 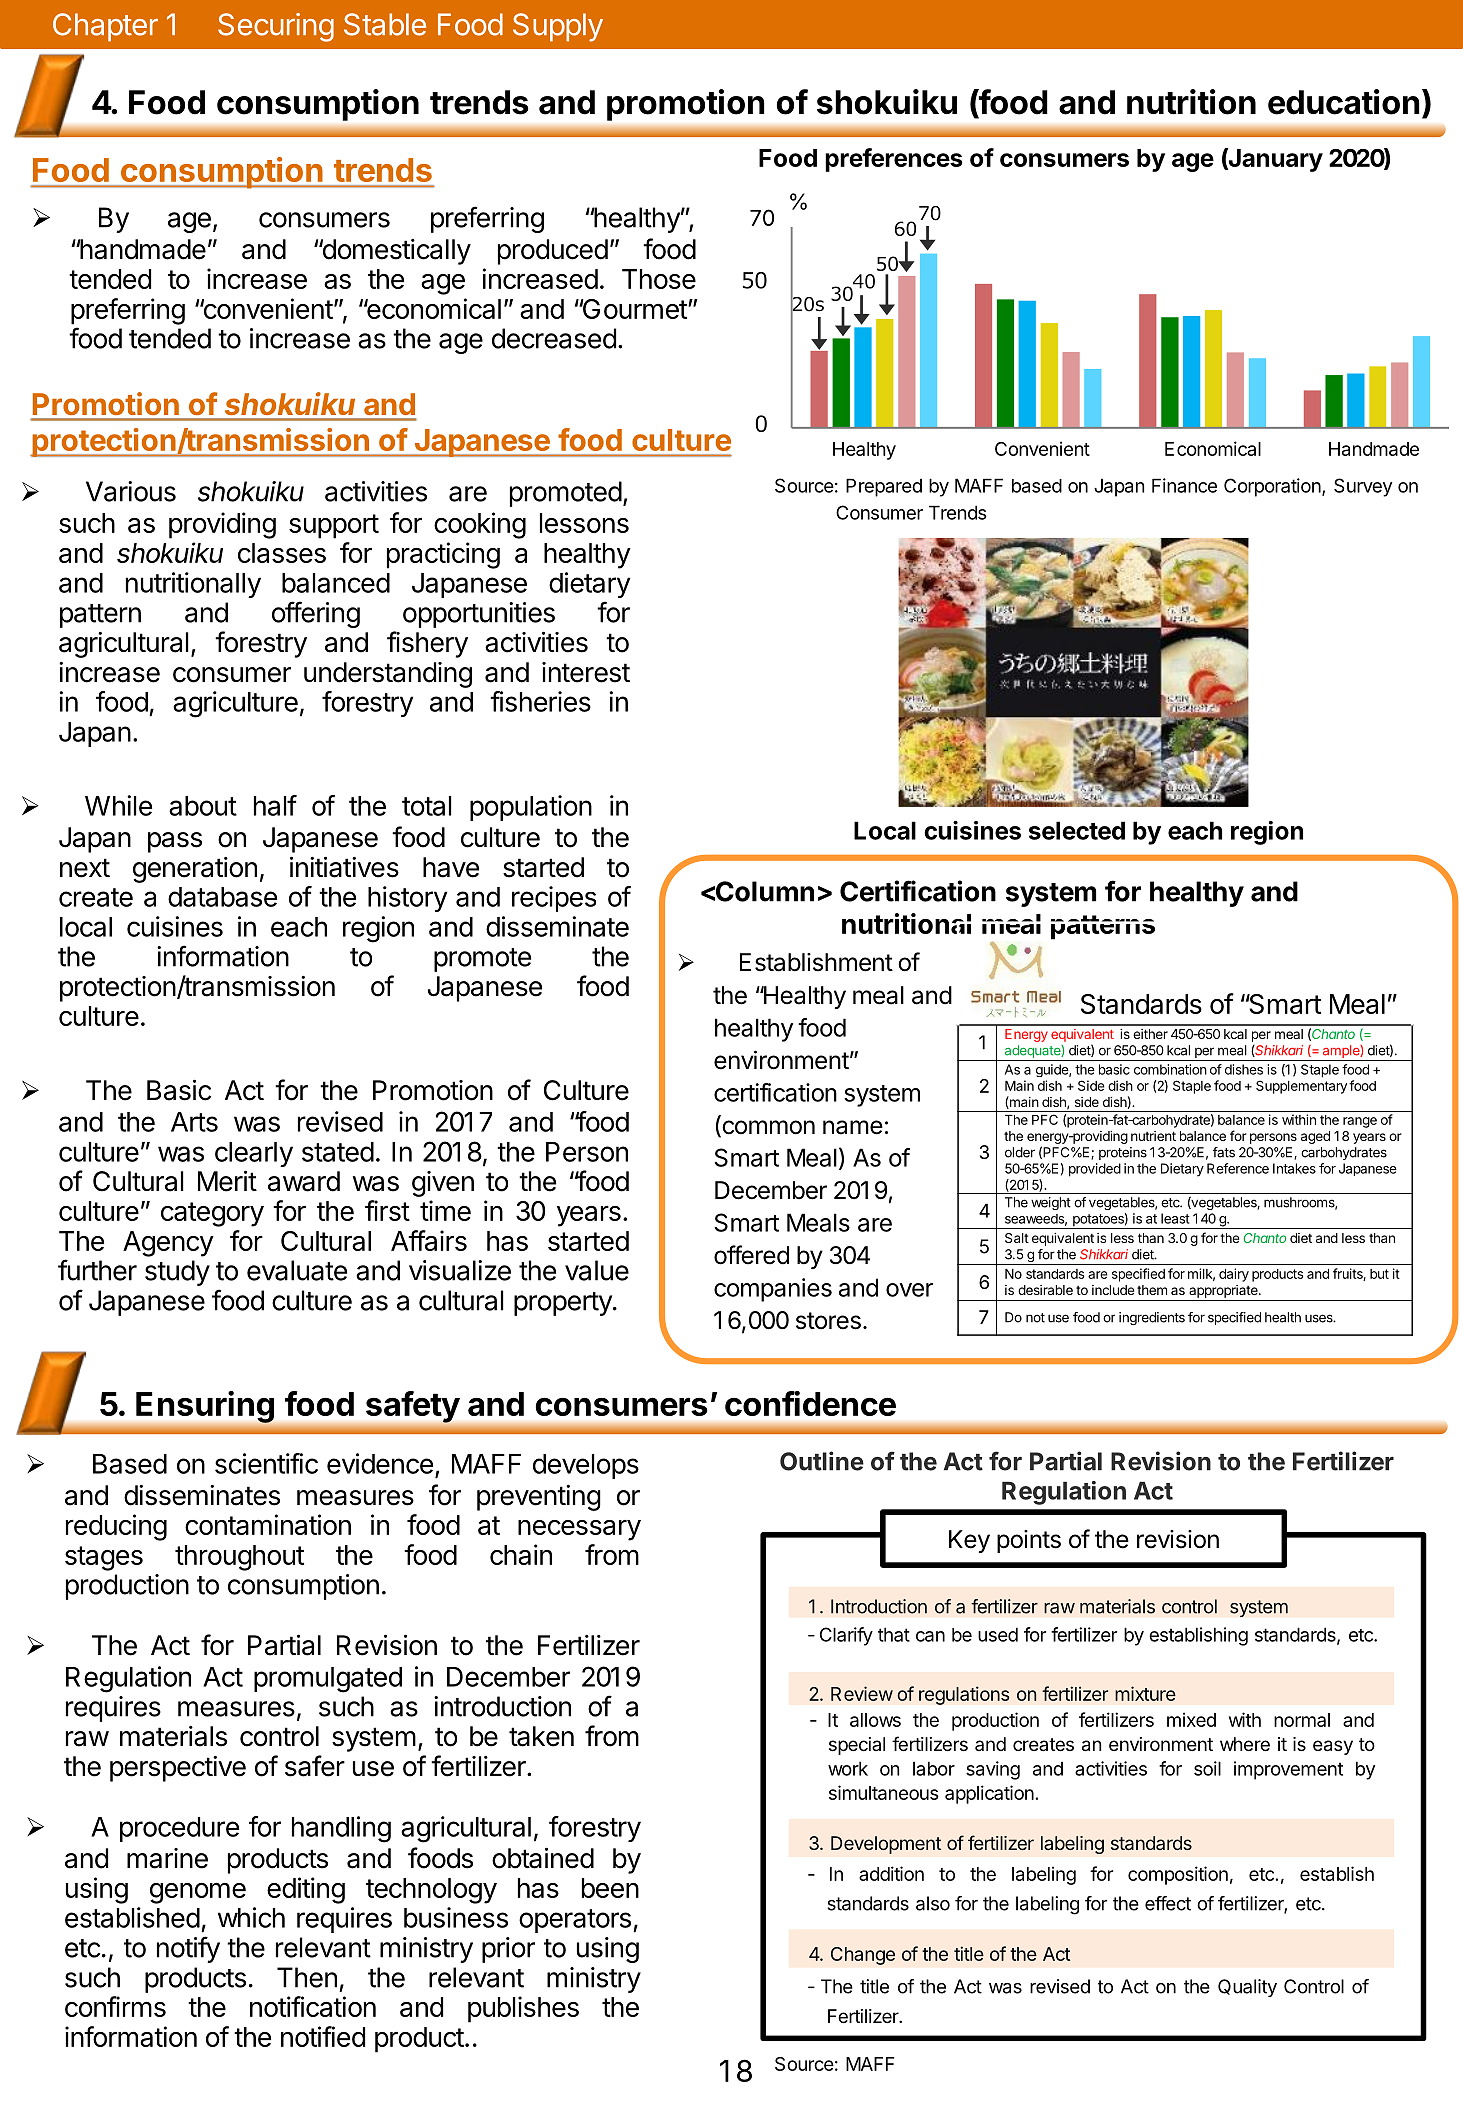 I want to click on combination, so click(x=1170, y=1069).
